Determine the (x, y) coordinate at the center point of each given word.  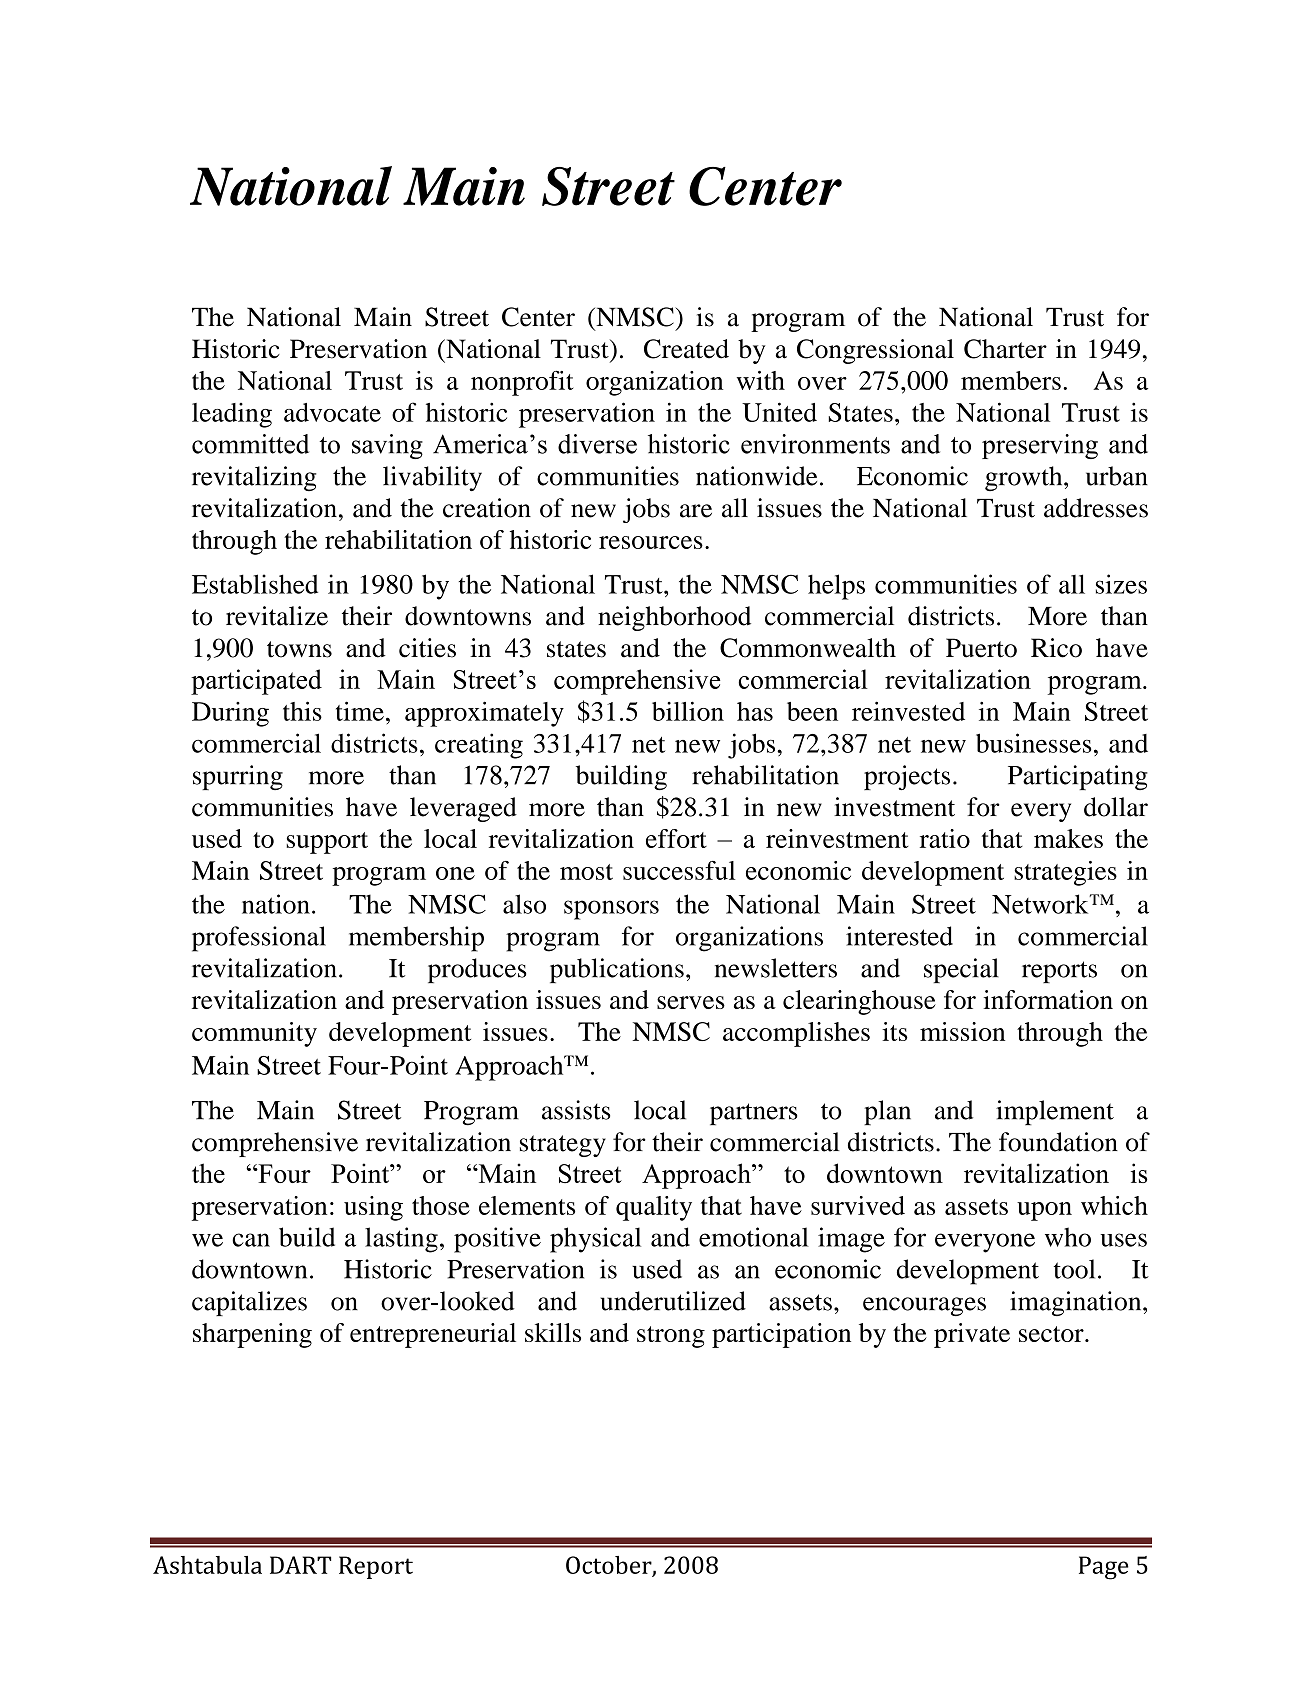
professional (259, 939)
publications (617, 970)
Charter (1005, 349)
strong (671, 1337)
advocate (332, 412)
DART (300, 1565)
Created (686, 349)
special (961, 970)
